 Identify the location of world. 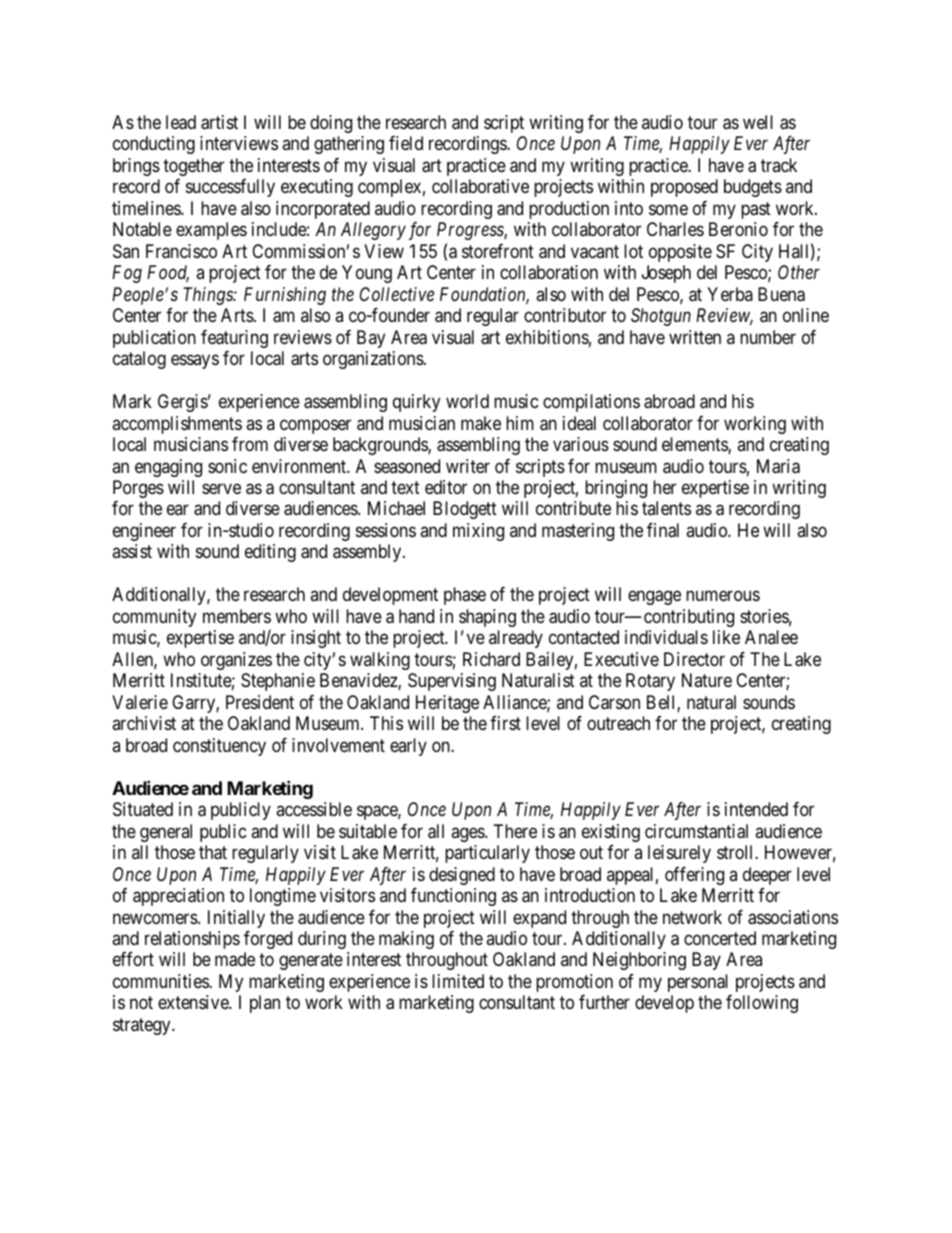
(467, 401).
